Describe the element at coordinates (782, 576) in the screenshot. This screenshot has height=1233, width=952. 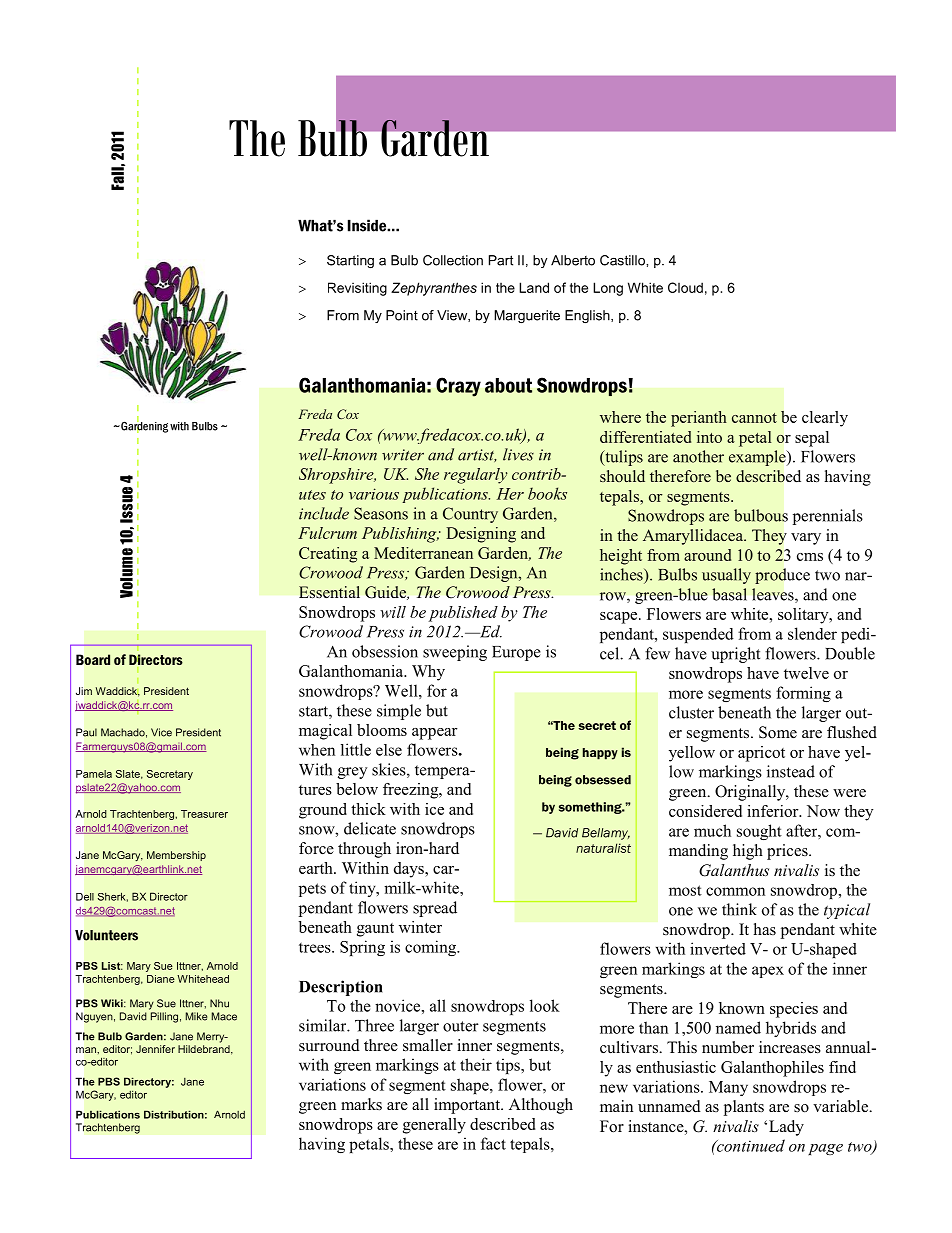
I see `produce` at that location.
